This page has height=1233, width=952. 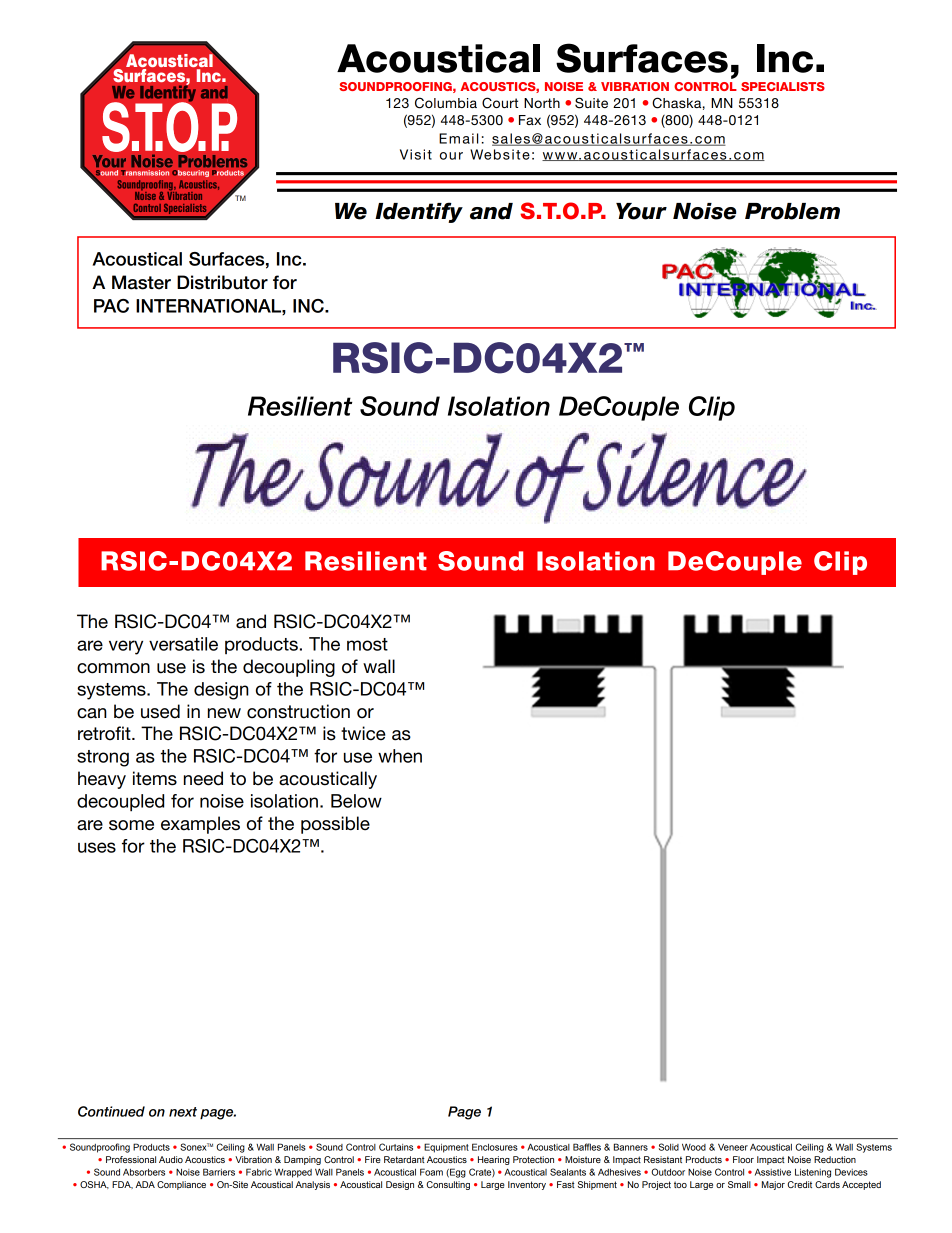 What do you see at coordinates (792, 211) in the page?
I see `Problem` at bounding box center [792, 211].
